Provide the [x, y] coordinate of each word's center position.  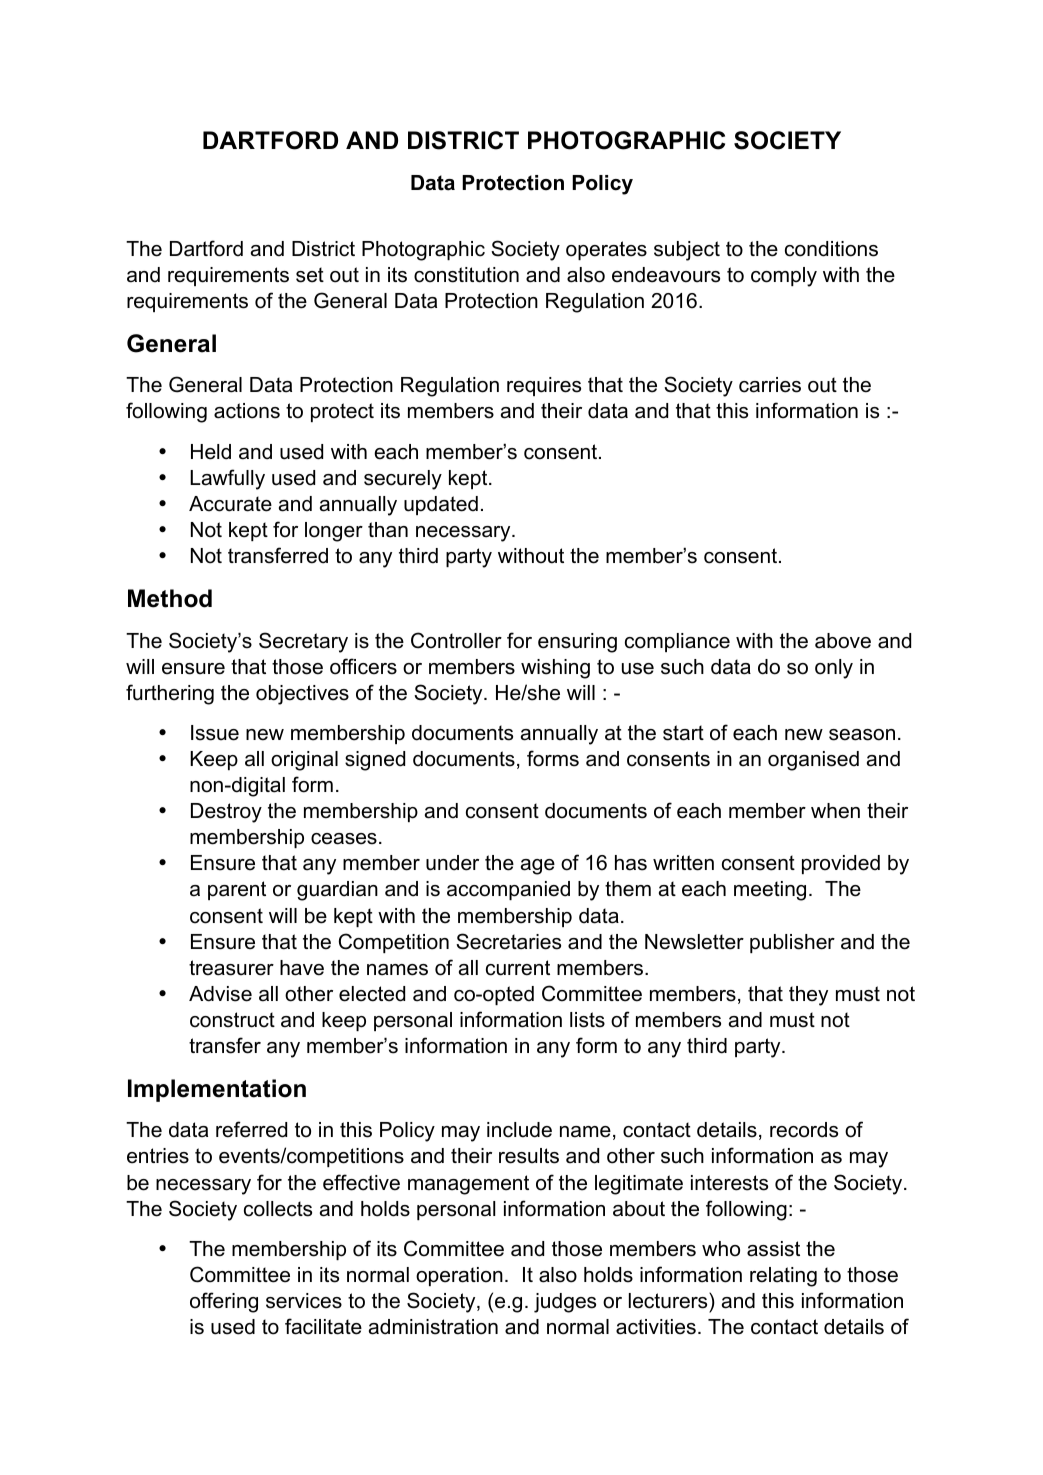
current [518, 968]
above [843, 641]
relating [783, 1277]
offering [224, 1302]
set [310, 275]
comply [784, 277]
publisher [792, 943]
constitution [466, 275]
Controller [456, 640]
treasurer [231, 968]
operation [459, 1276]
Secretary [303, 642]
